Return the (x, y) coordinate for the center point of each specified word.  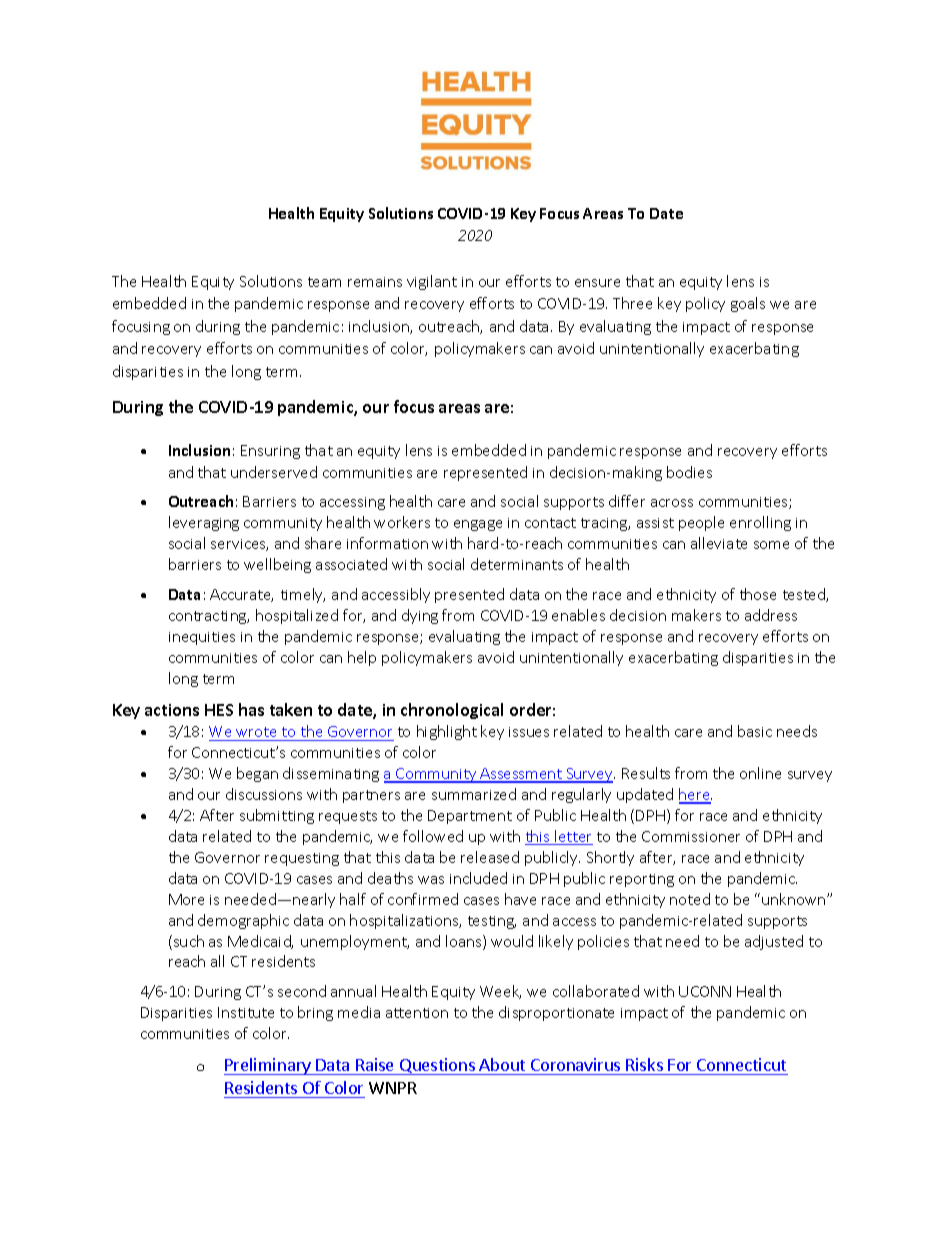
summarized (474, 794)
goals (748, 304)
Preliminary (268, 1066)
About (502, 1064)
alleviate (719, 543)
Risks (644, 1064)
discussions (264, 794)
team (324, 282)
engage (478, 525)
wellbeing (277, 565)
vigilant (432, 282)
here (695, 795)
